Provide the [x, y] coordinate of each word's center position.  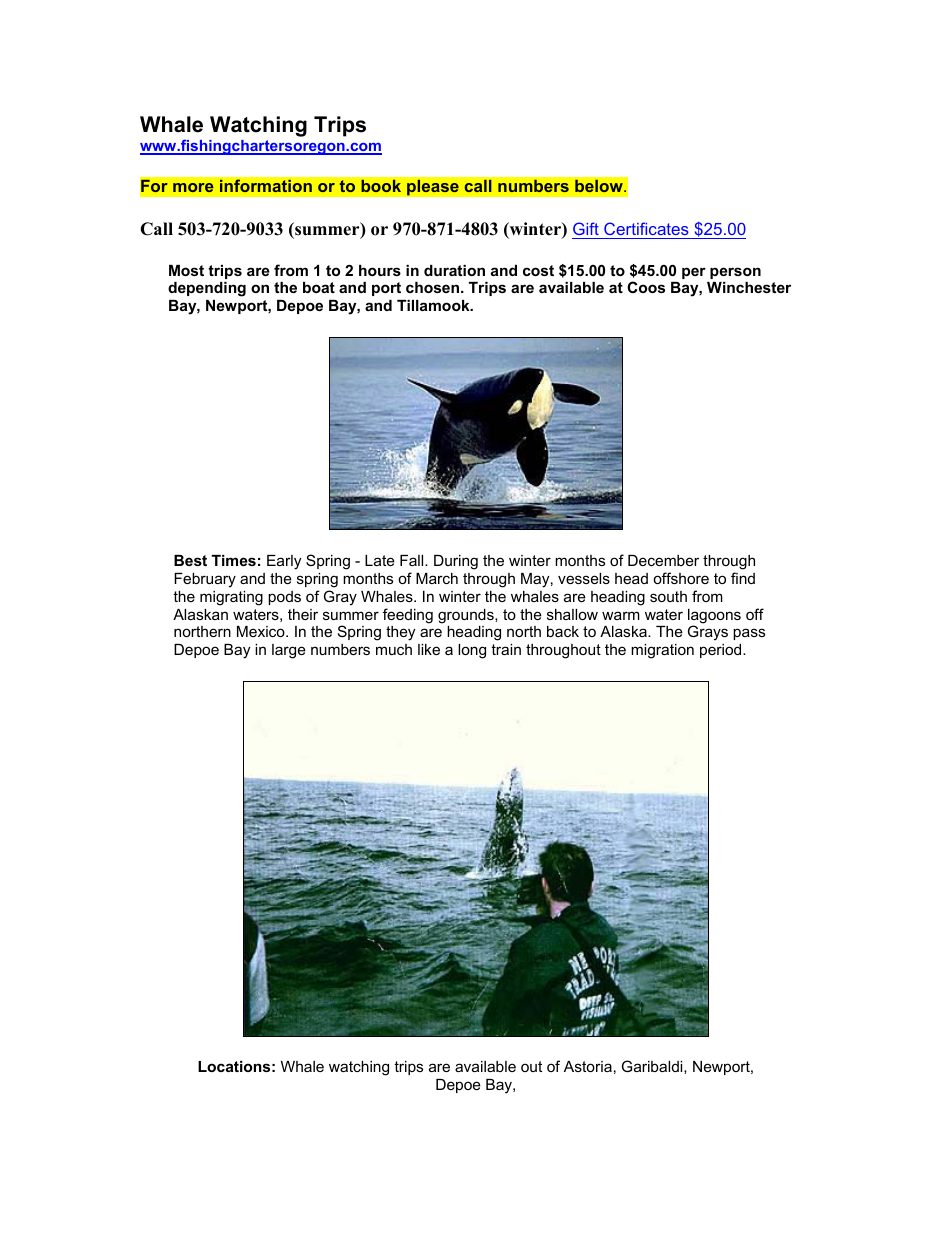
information [266, 185]
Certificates [646, 228]
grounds [467, 616]
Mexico [262, 631]
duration [454, 270]
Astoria [588, 1066]
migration [662, 651]
